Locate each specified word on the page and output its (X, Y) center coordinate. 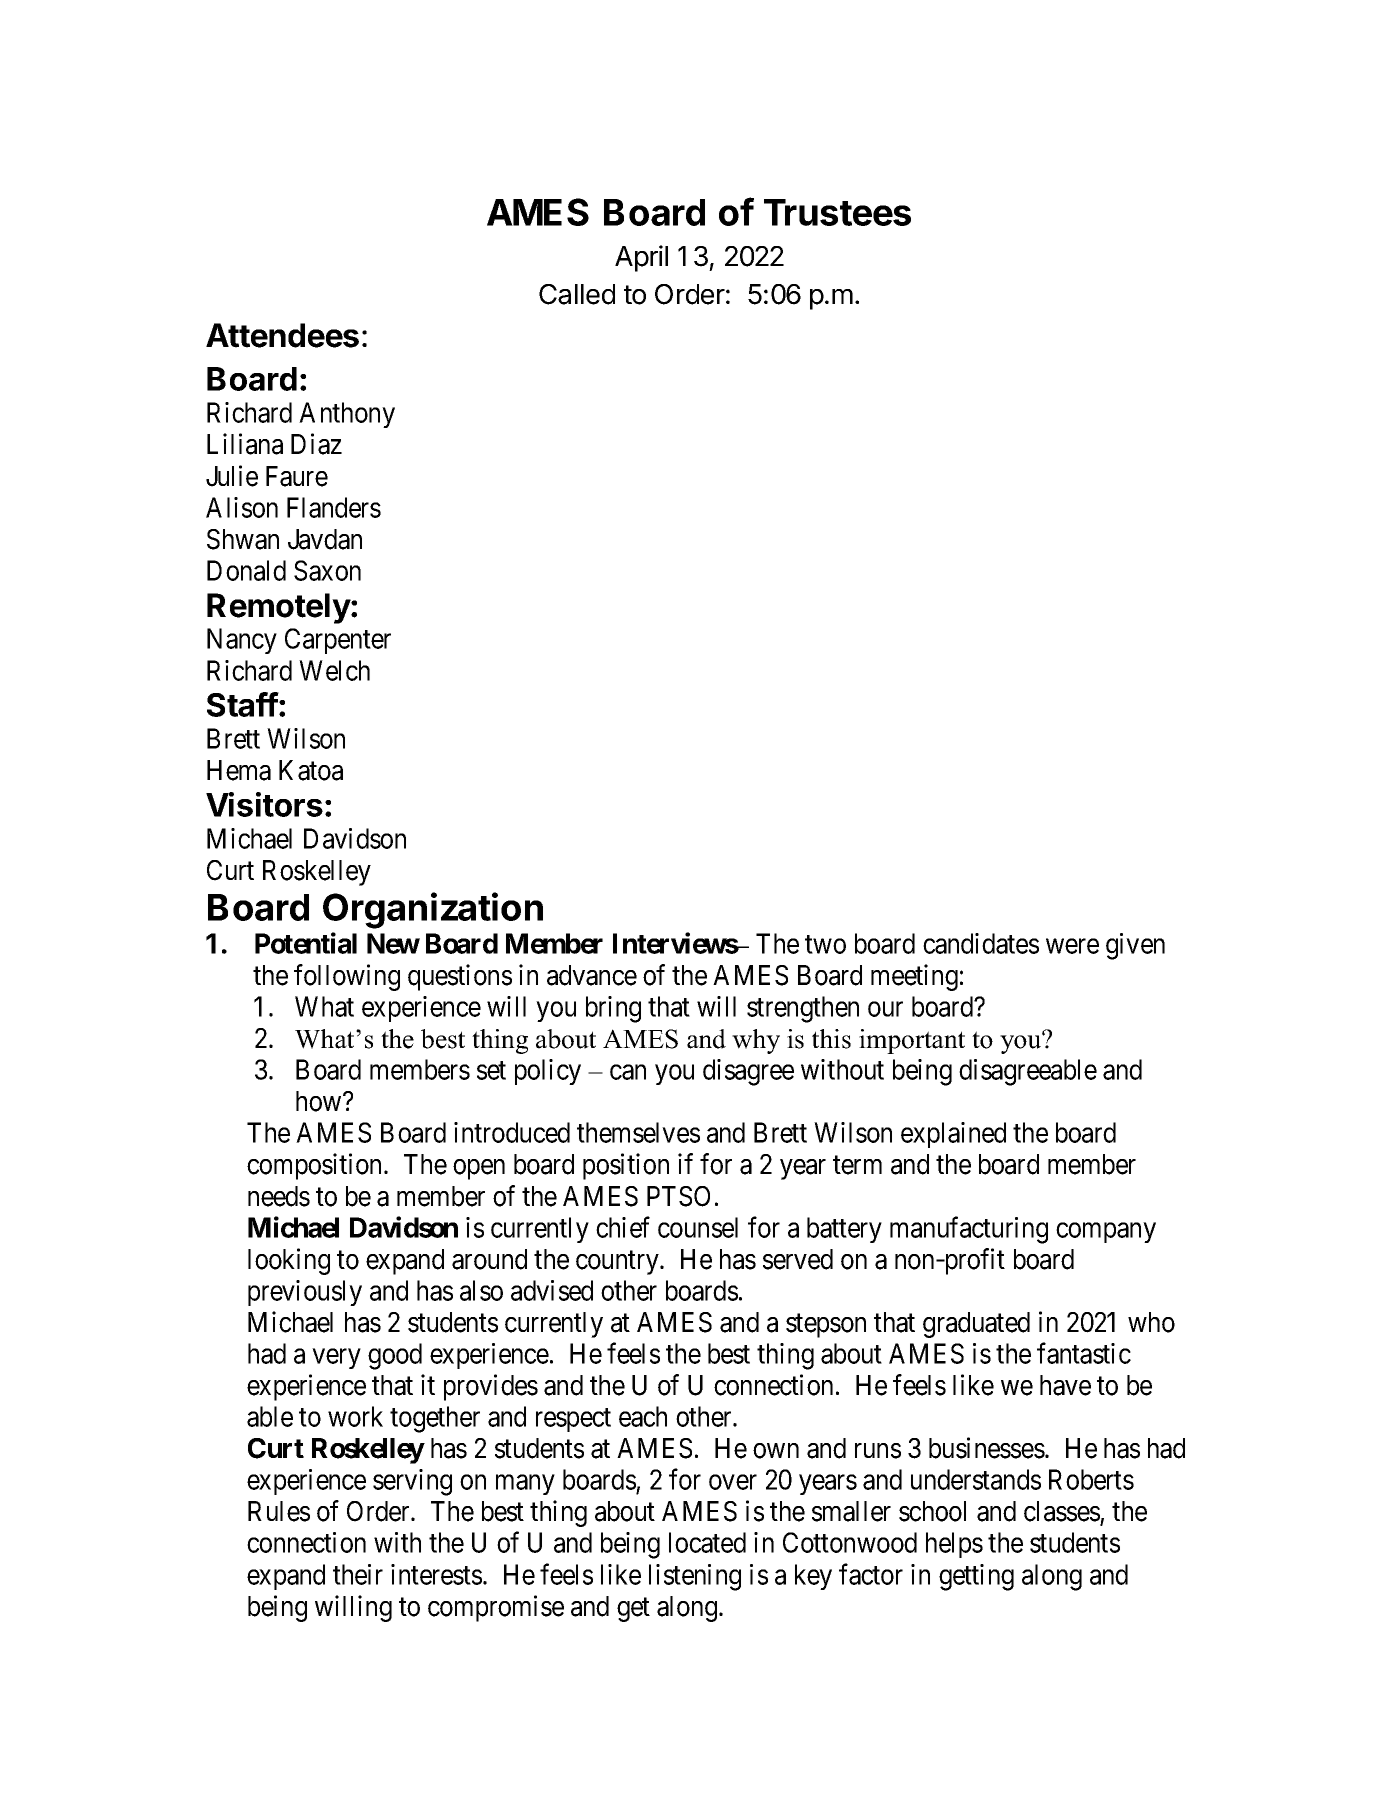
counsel (698, 1227)
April (641, 258)
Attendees (282, 335)
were (1072, 946)
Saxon (327, 570)
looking (289, 1261)
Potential (306, 943)
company (1106, 1232)
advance (592, 975)
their (358, 1574)
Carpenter (338, 641)
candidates (981, 943)
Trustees (837, 212)
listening (695, 1577)
